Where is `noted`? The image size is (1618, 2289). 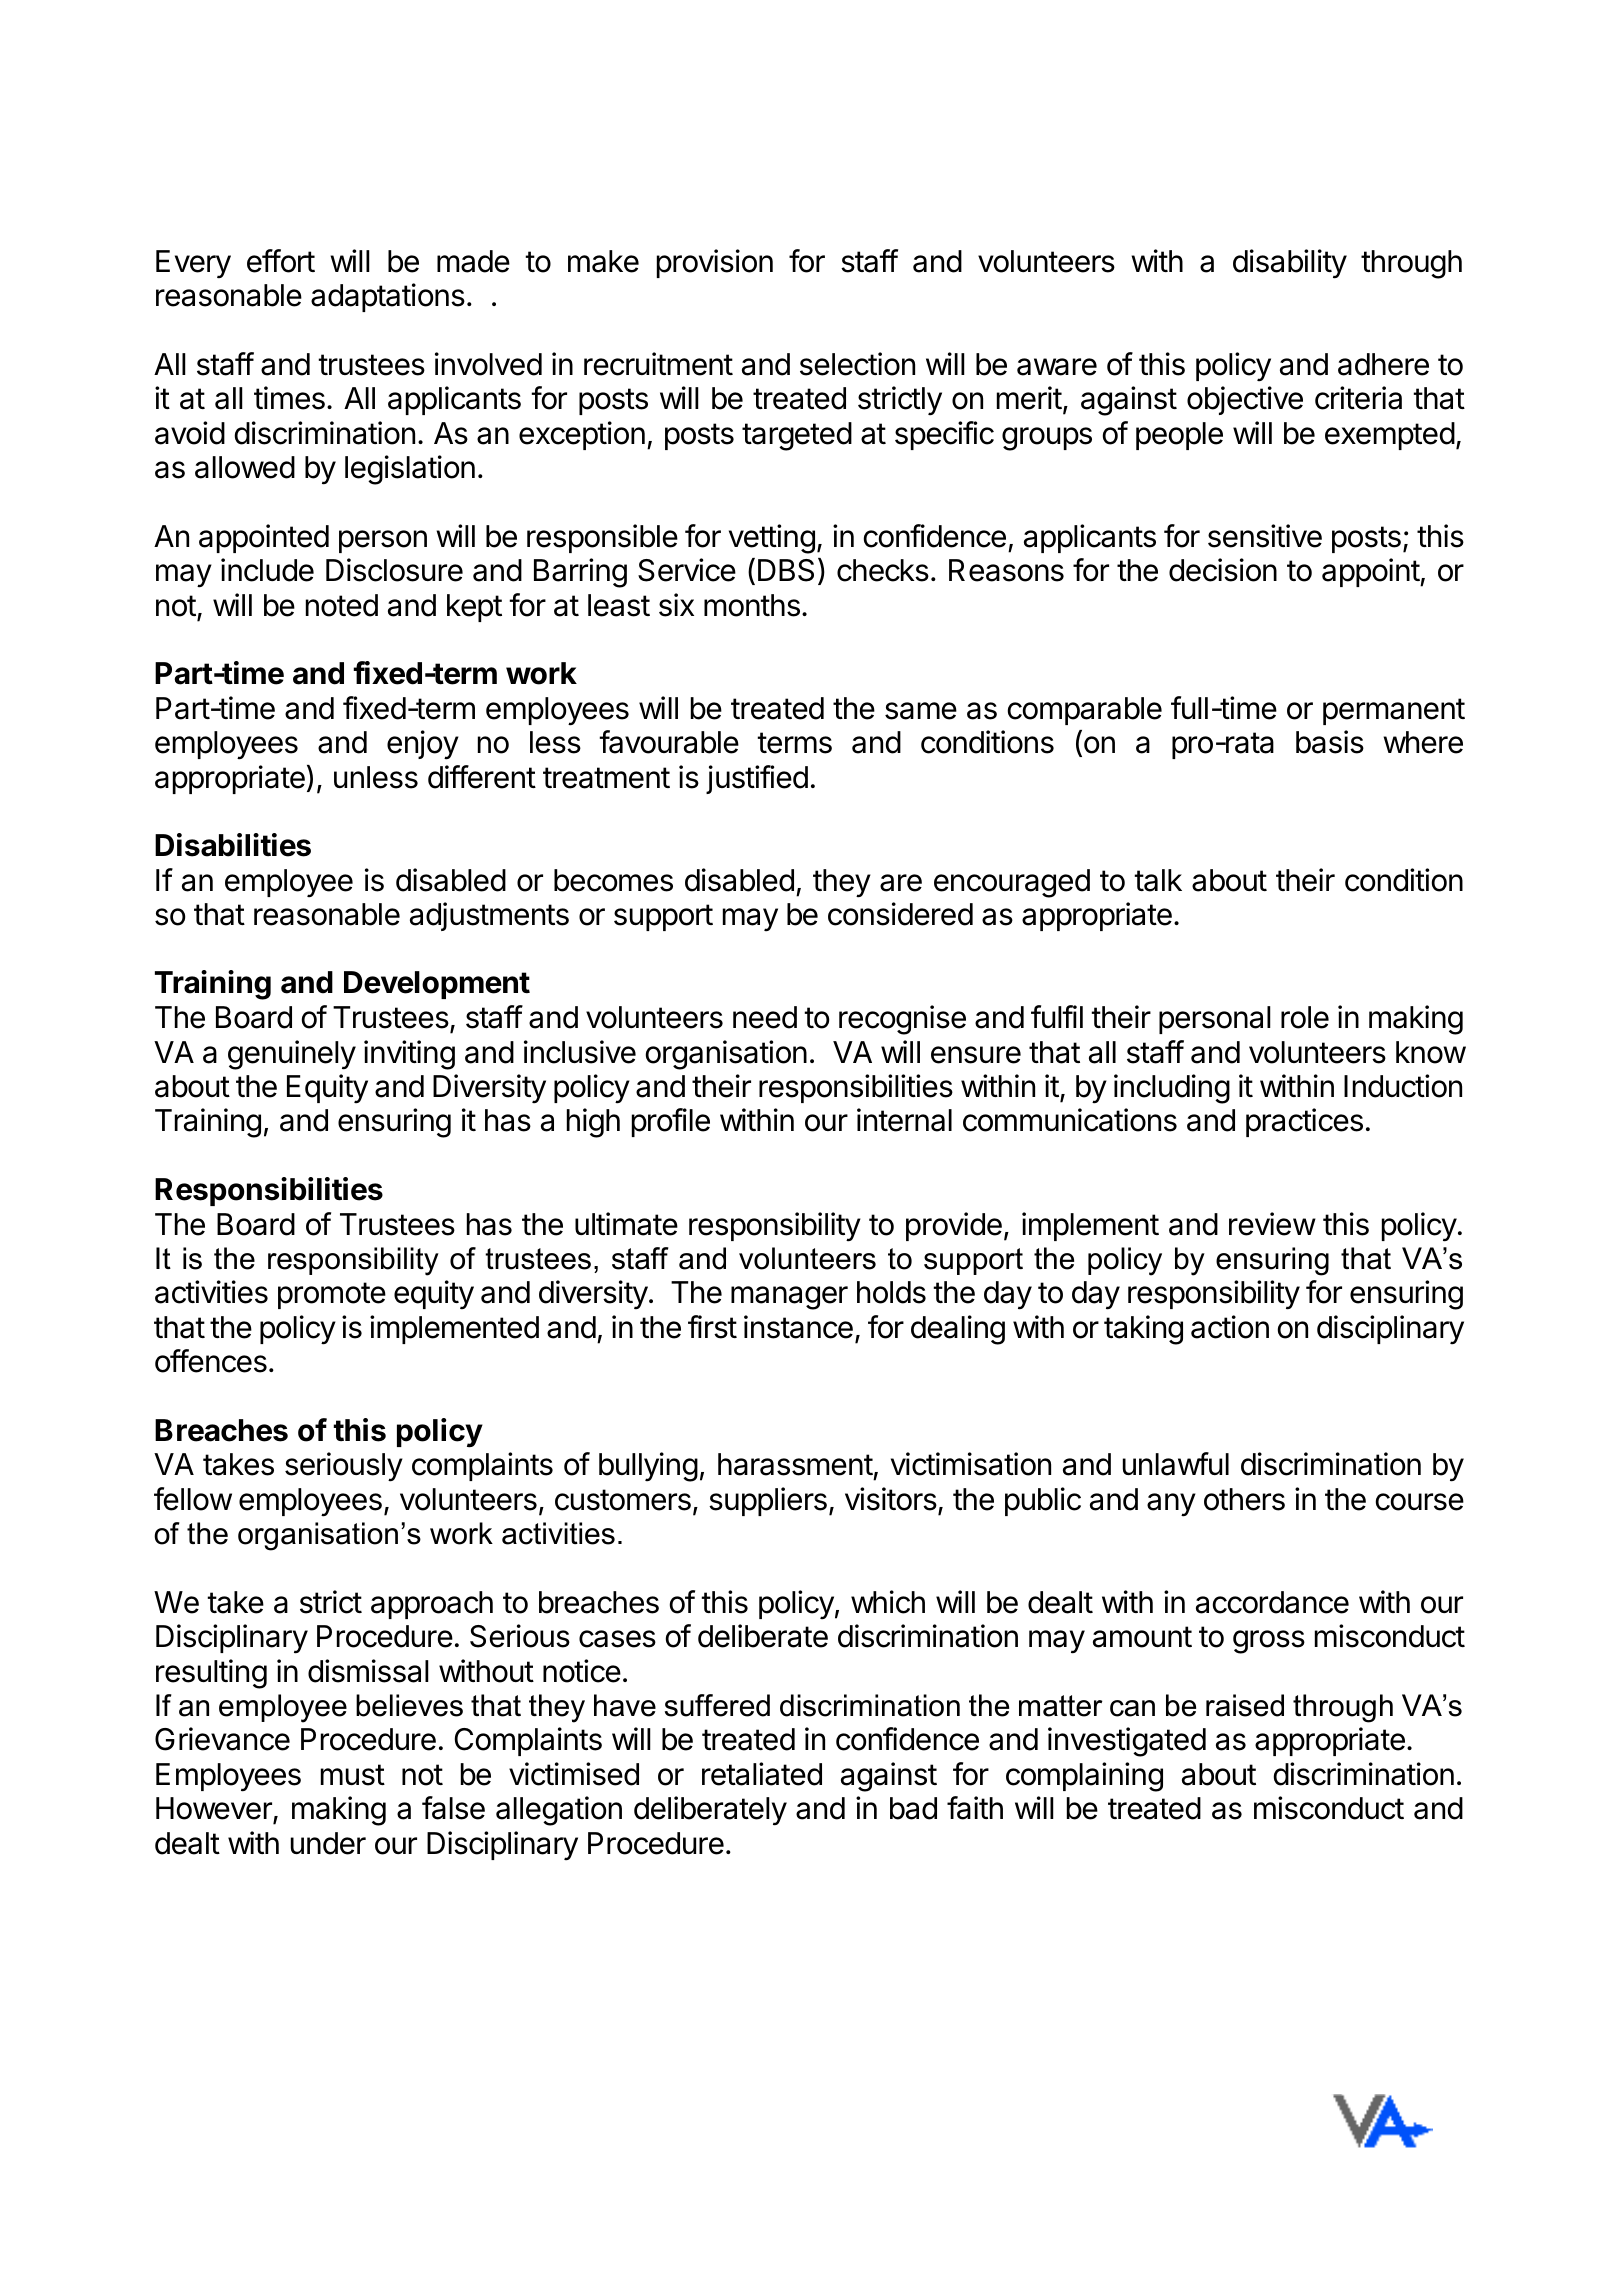 noted is located at coordinates (342, 605).
